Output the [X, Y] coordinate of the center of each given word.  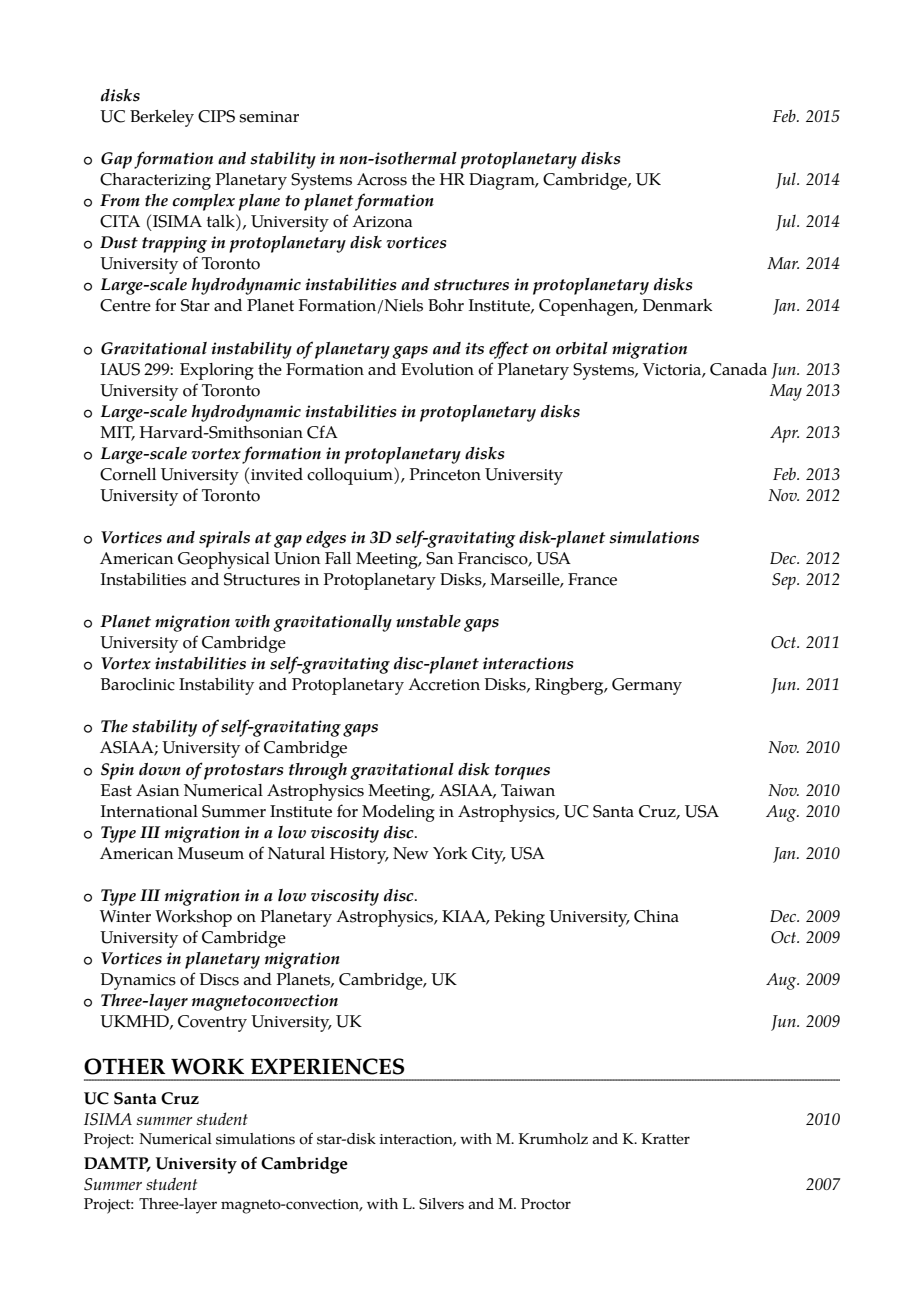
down [160, 769]
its [474, 348]
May [786, 392]
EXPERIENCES [328, 1066]
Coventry [212, 1023]
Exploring [217, 371]
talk [222, 220]
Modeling [398, 813]
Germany [647, 686]
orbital [582, 348]
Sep [785, 581]
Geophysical [224, 560]
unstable [428, 621]
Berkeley [162, 118]
